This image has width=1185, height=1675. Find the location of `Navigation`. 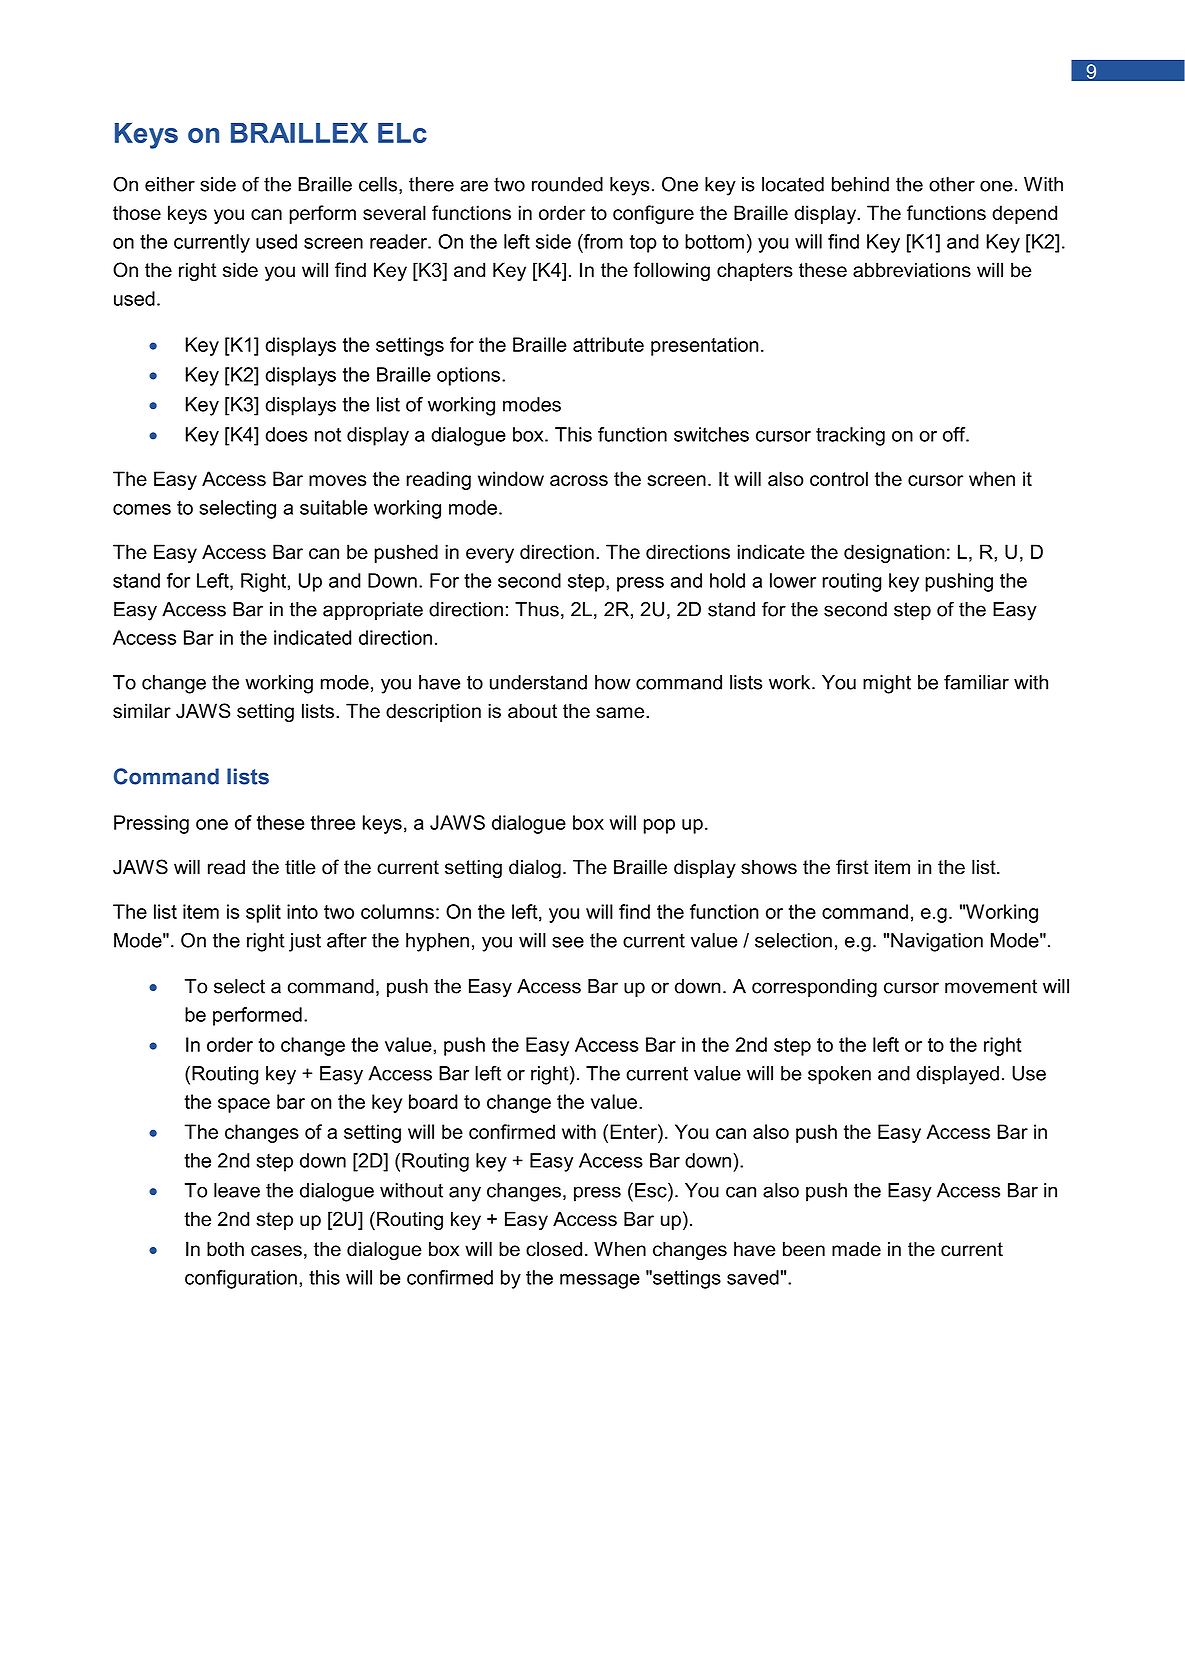

Navigation is located at coordinates (937, 942).
